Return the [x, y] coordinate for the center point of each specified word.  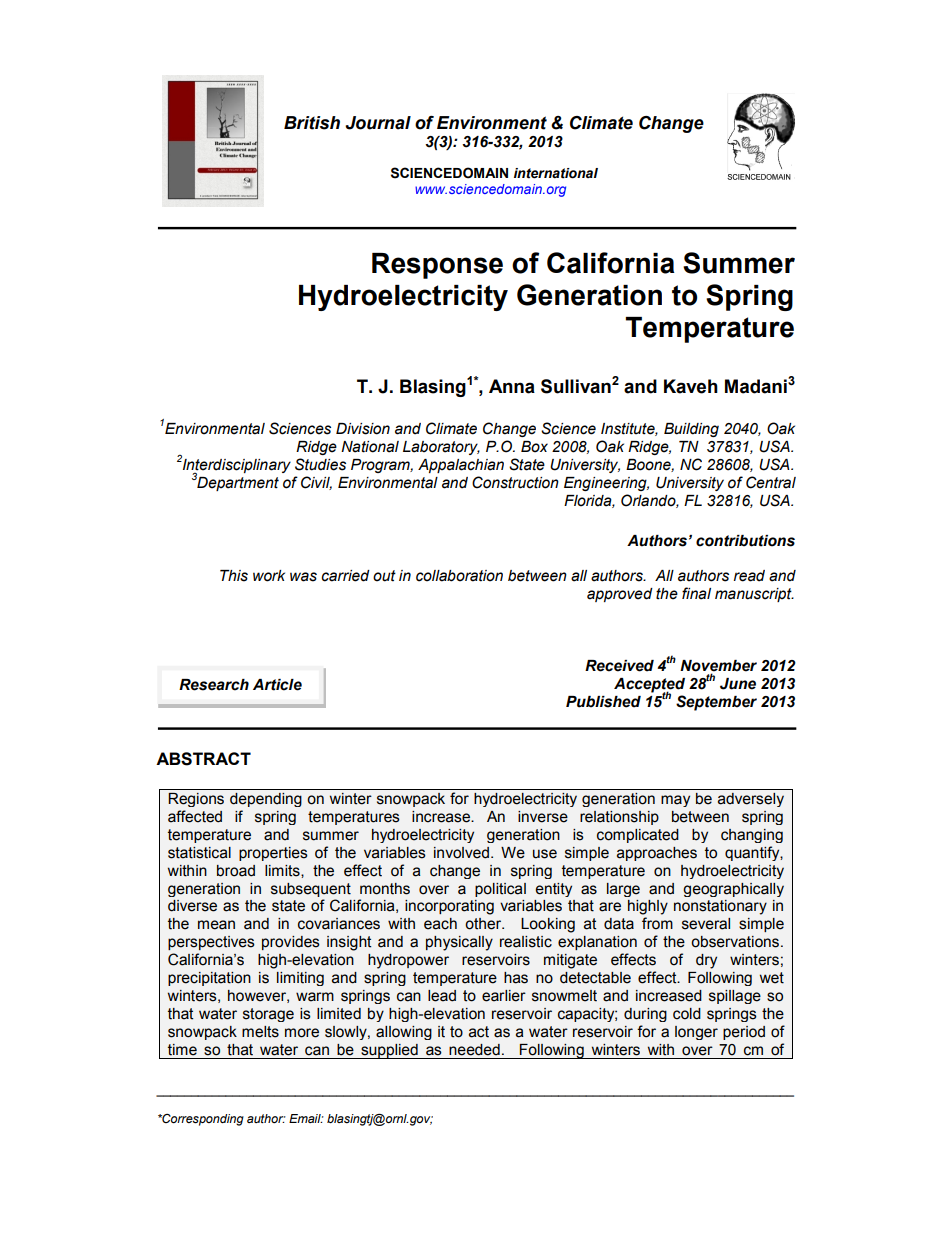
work [269, 576]
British [312, 123]
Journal [378, 123]
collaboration [459, 576]
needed [474, 1050]
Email [306, 1118]
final [696, 593]
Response [437, 266]
